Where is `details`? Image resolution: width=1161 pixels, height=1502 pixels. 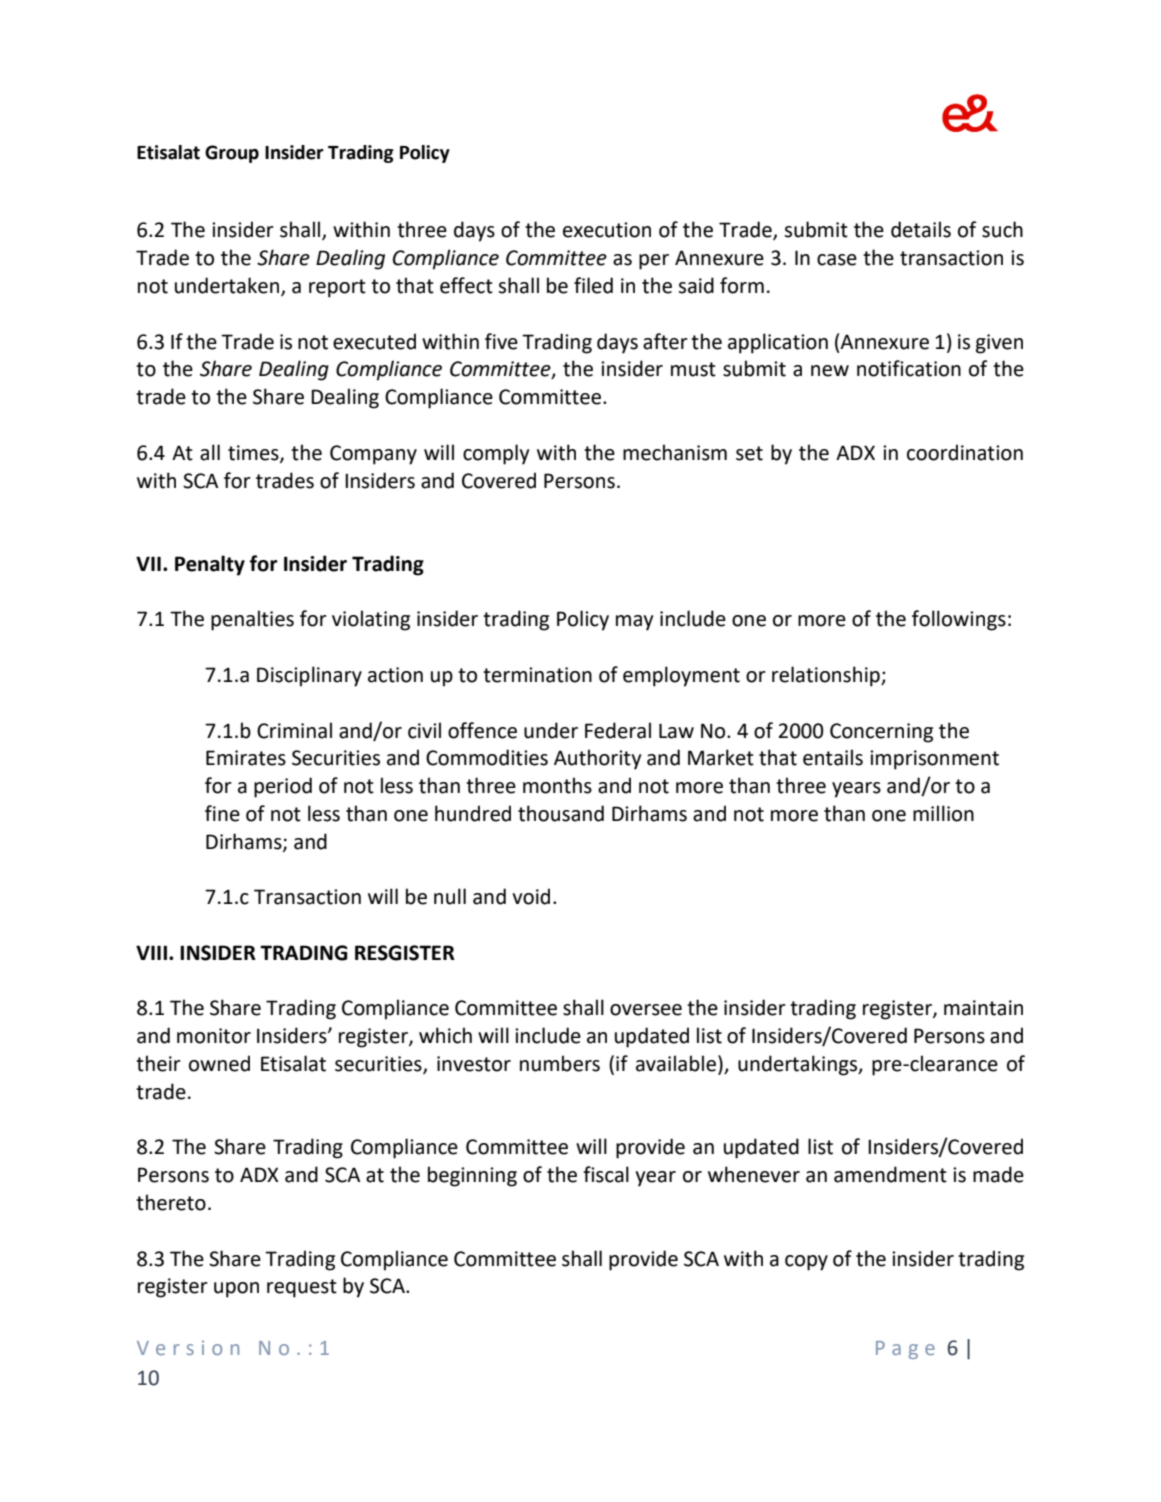 details is located at coordinates (921, 229).
